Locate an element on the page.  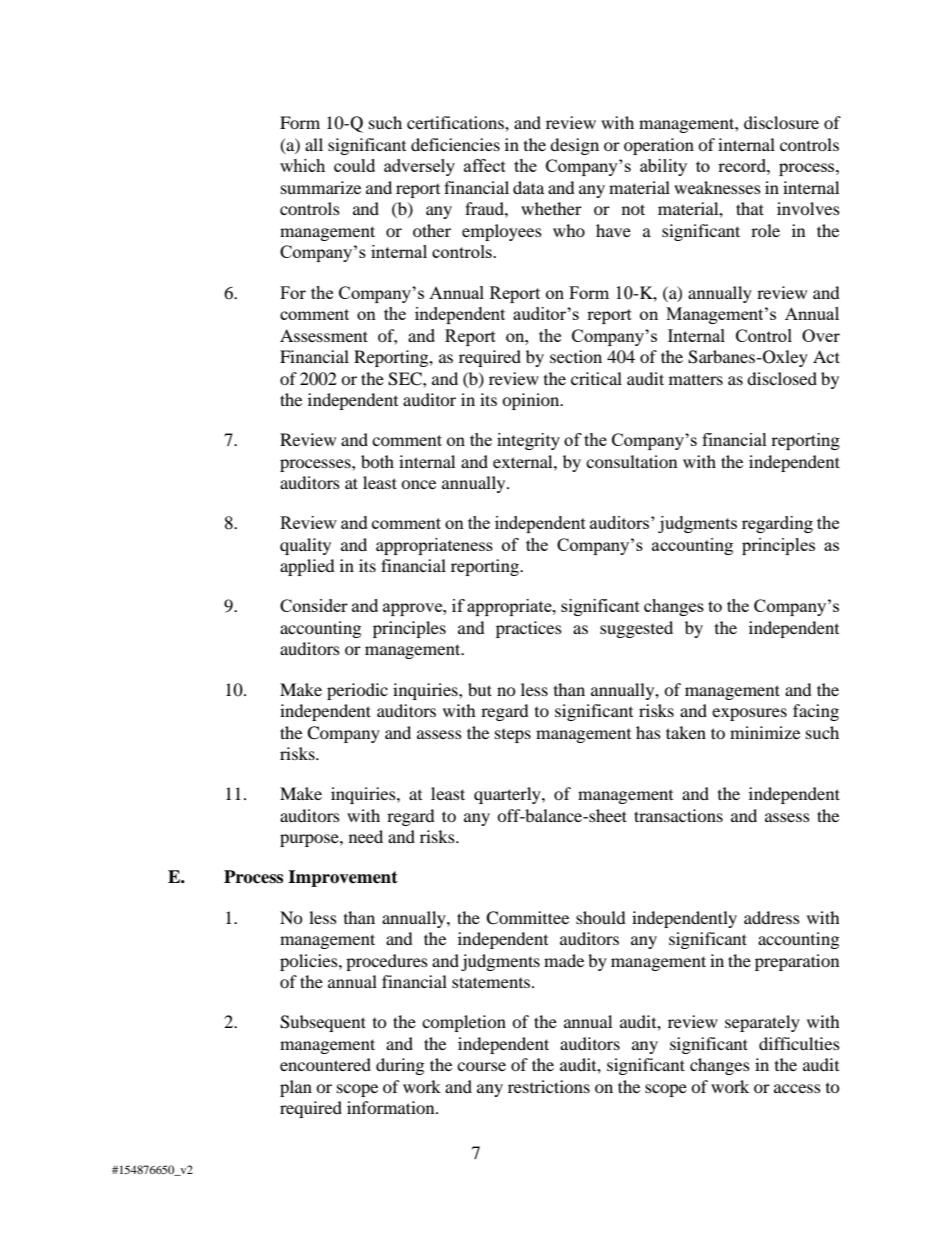
disclosure is located at coordinates (781, 122).
